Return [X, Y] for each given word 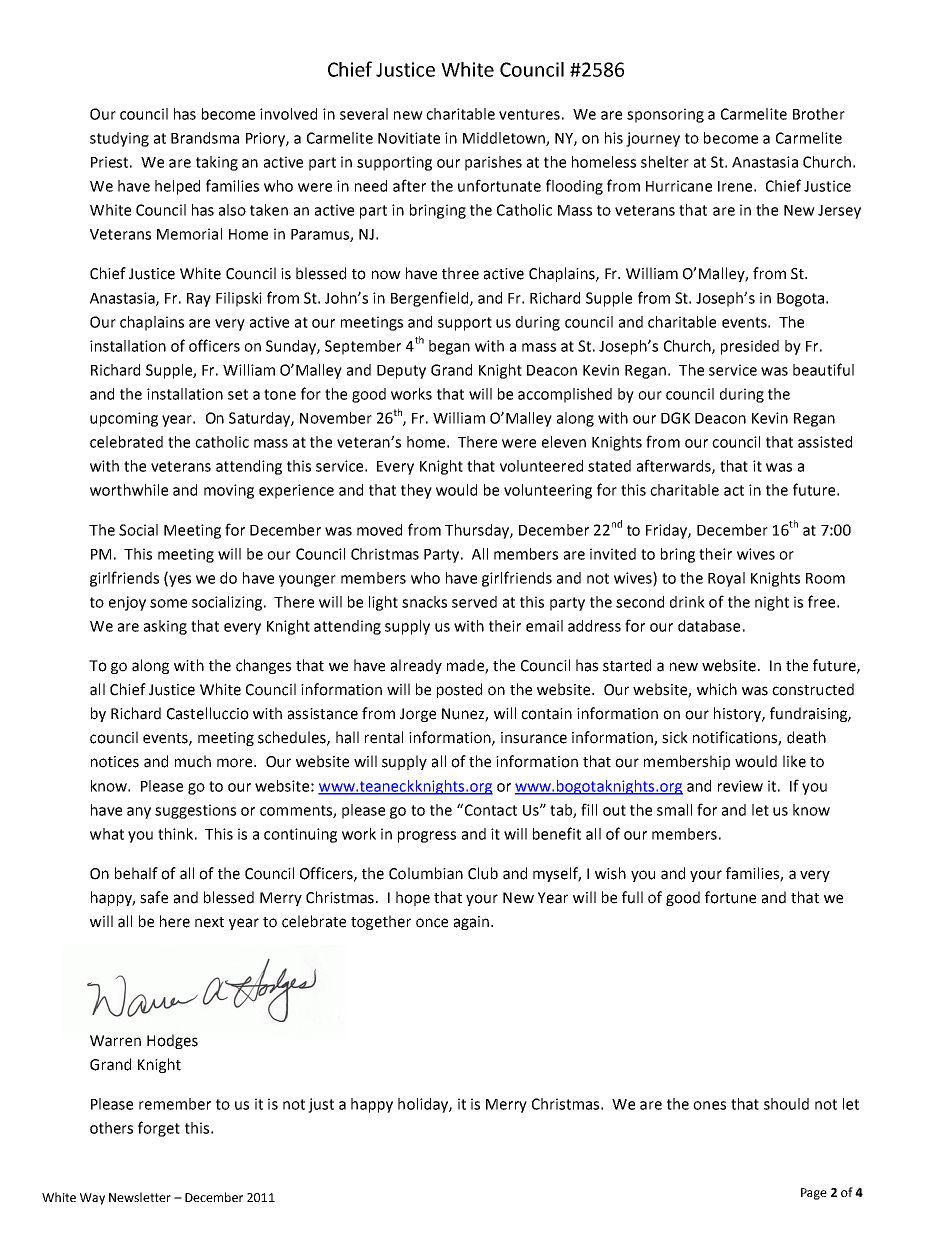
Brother [819, 114]
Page [814, 1194]
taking [217, 163]
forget [159, 1129]
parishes [493, 163]
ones [709, 1105]
